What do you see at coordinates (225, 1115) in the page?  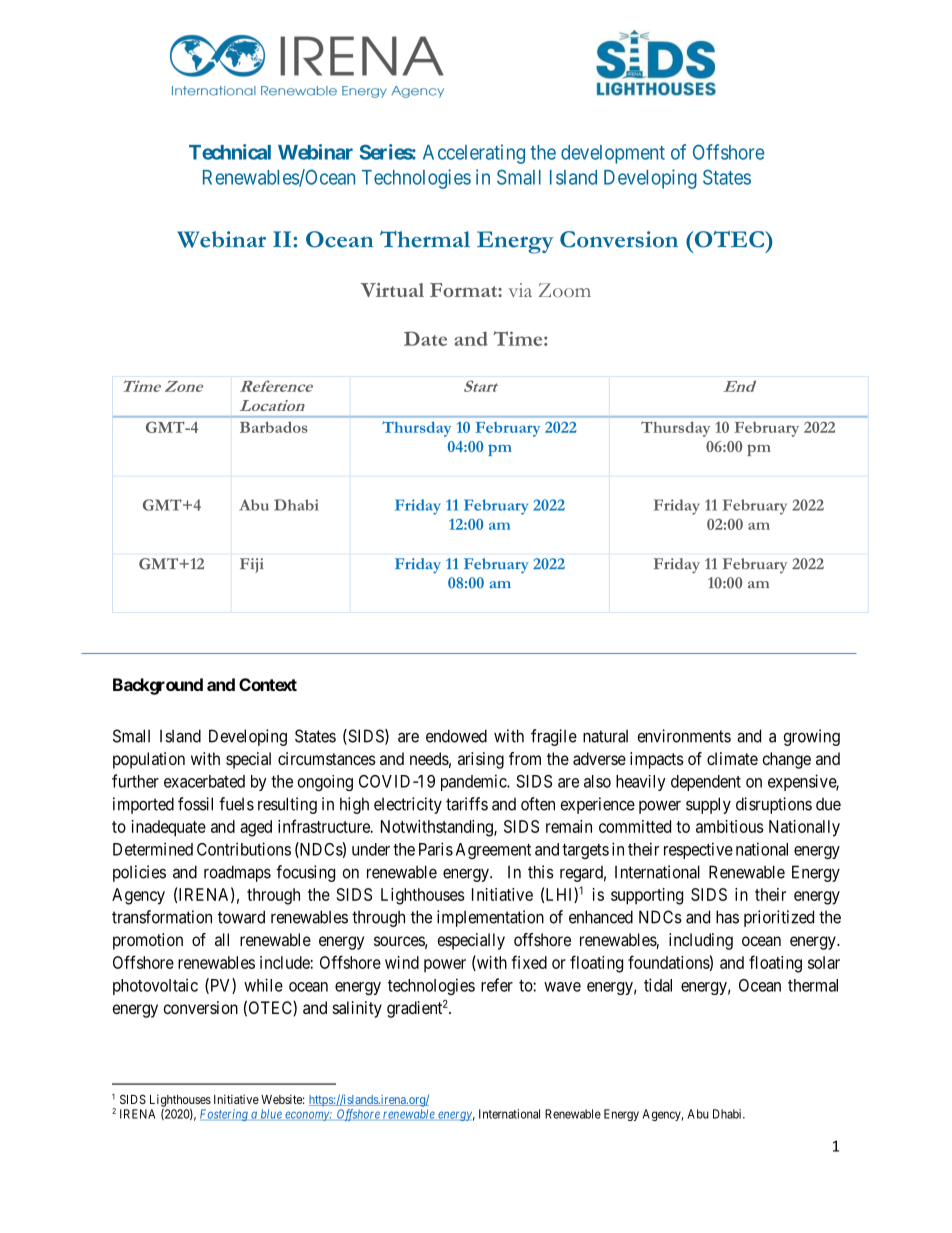 I see `Fostering` at bounding box center [225, 1115].
